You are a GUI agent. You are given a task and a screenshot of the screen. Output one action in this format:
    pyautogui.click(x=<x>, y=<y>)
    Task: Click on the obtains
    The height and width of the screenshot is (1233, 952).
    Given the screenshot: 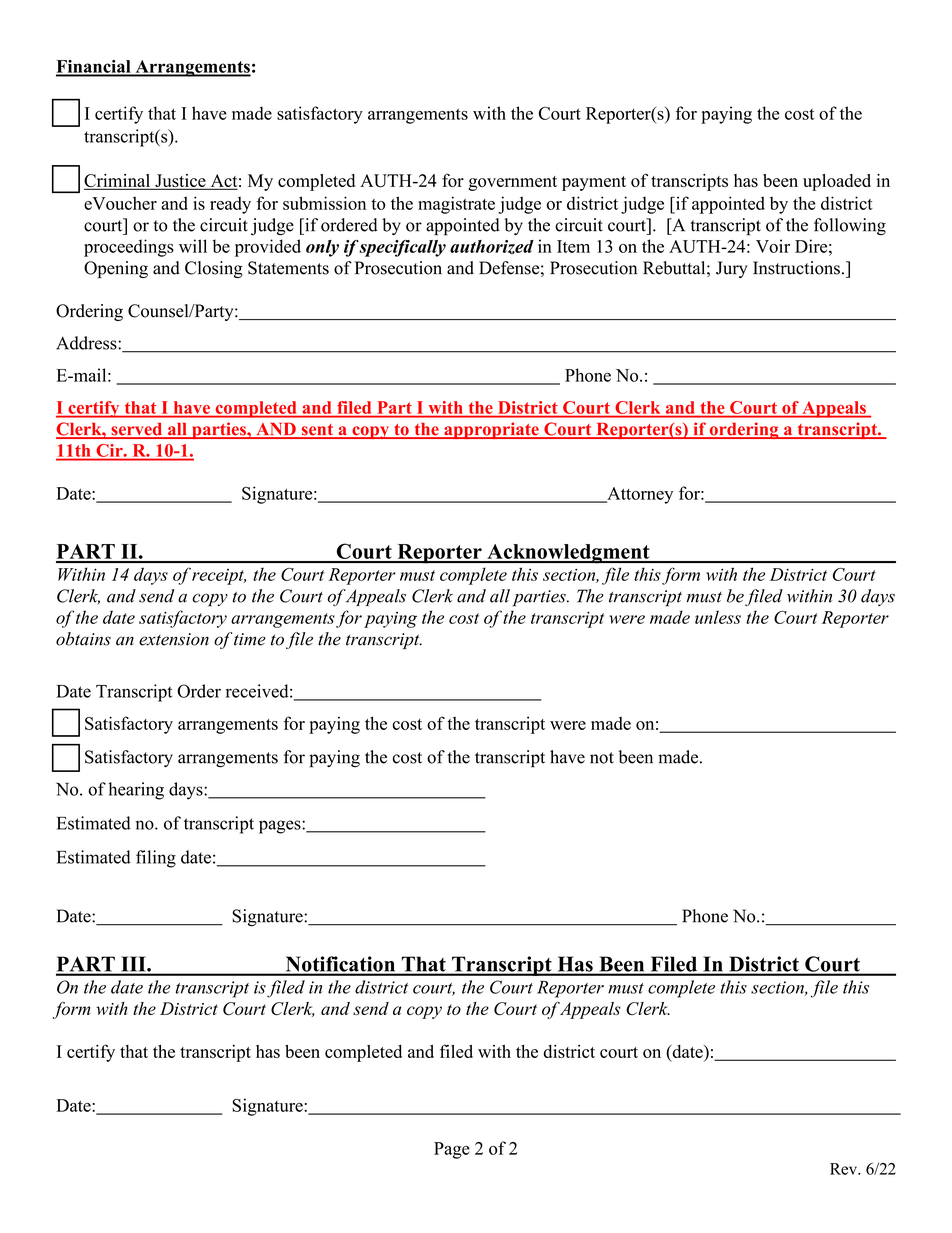 What is the action you would take?
    pyautogui.click(x=83, y=639)
